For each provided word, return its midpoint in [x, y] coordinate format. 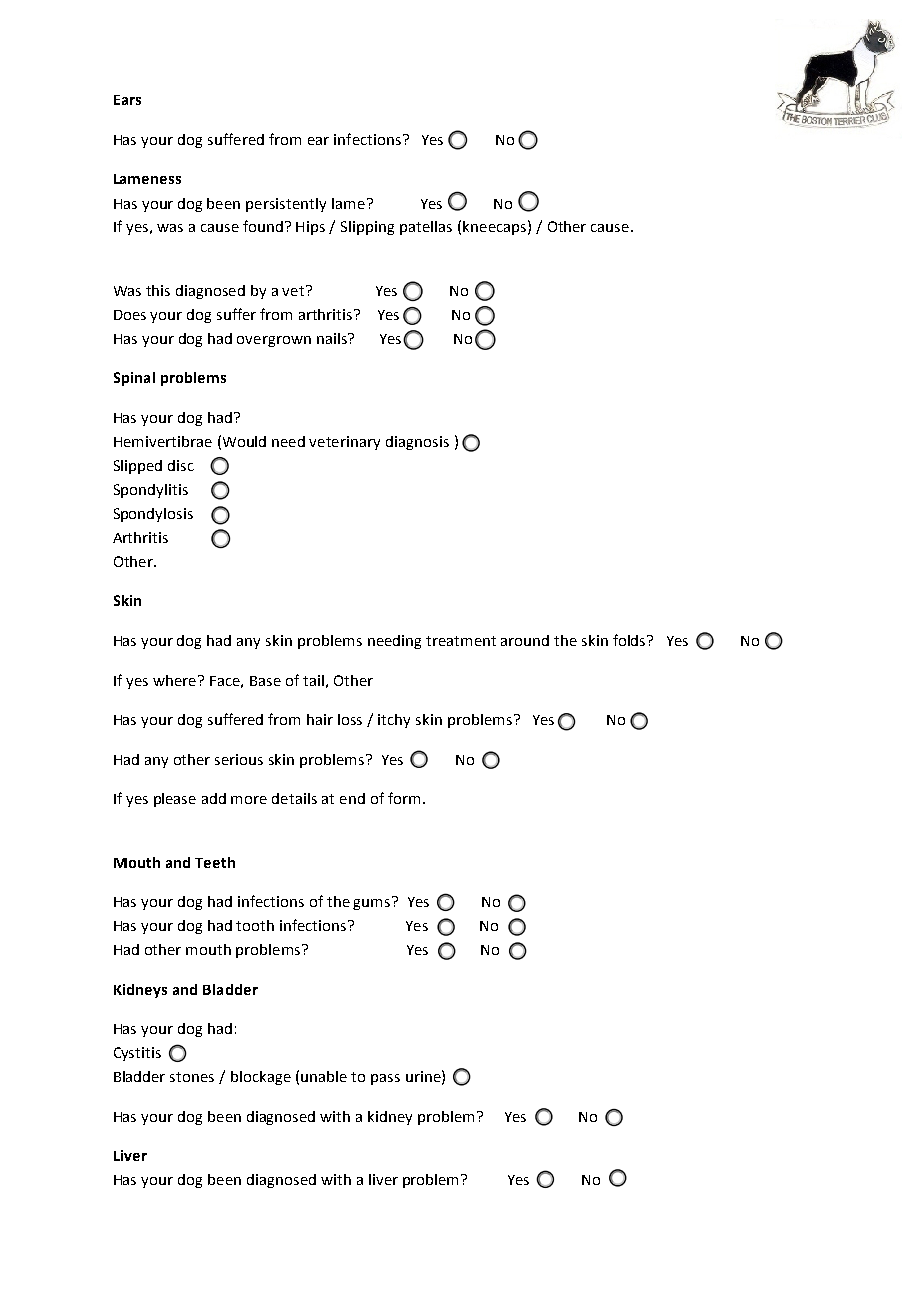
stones [192, 1077]
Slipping [367, 228]
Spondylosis [153, 515]
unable [324, 1076]
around [525, 640]
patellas [426, 228]
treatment [461, 641]
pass [385, 1079]
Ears [127, 100]
